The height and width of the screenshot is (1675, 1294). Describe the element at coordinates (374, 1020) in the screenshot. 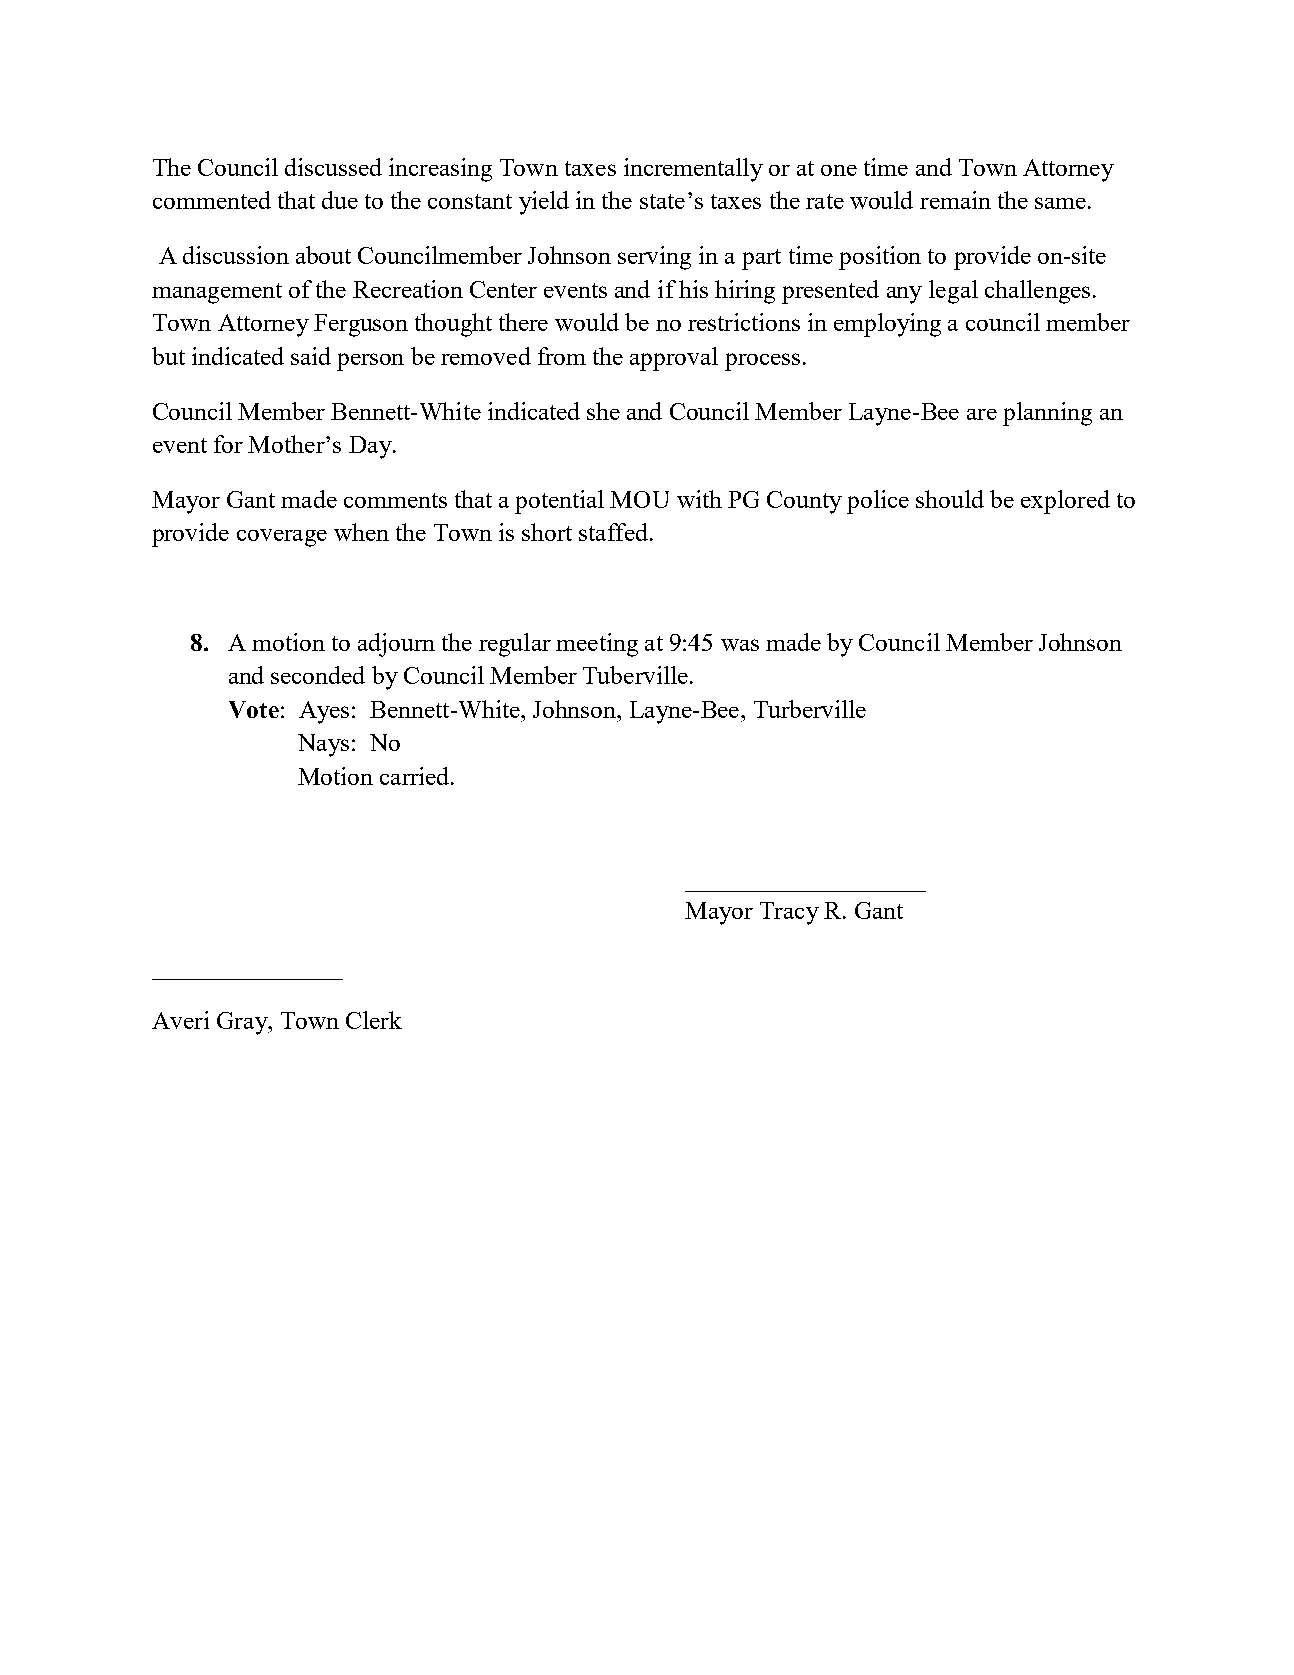

I see `Clerk` at that location.
